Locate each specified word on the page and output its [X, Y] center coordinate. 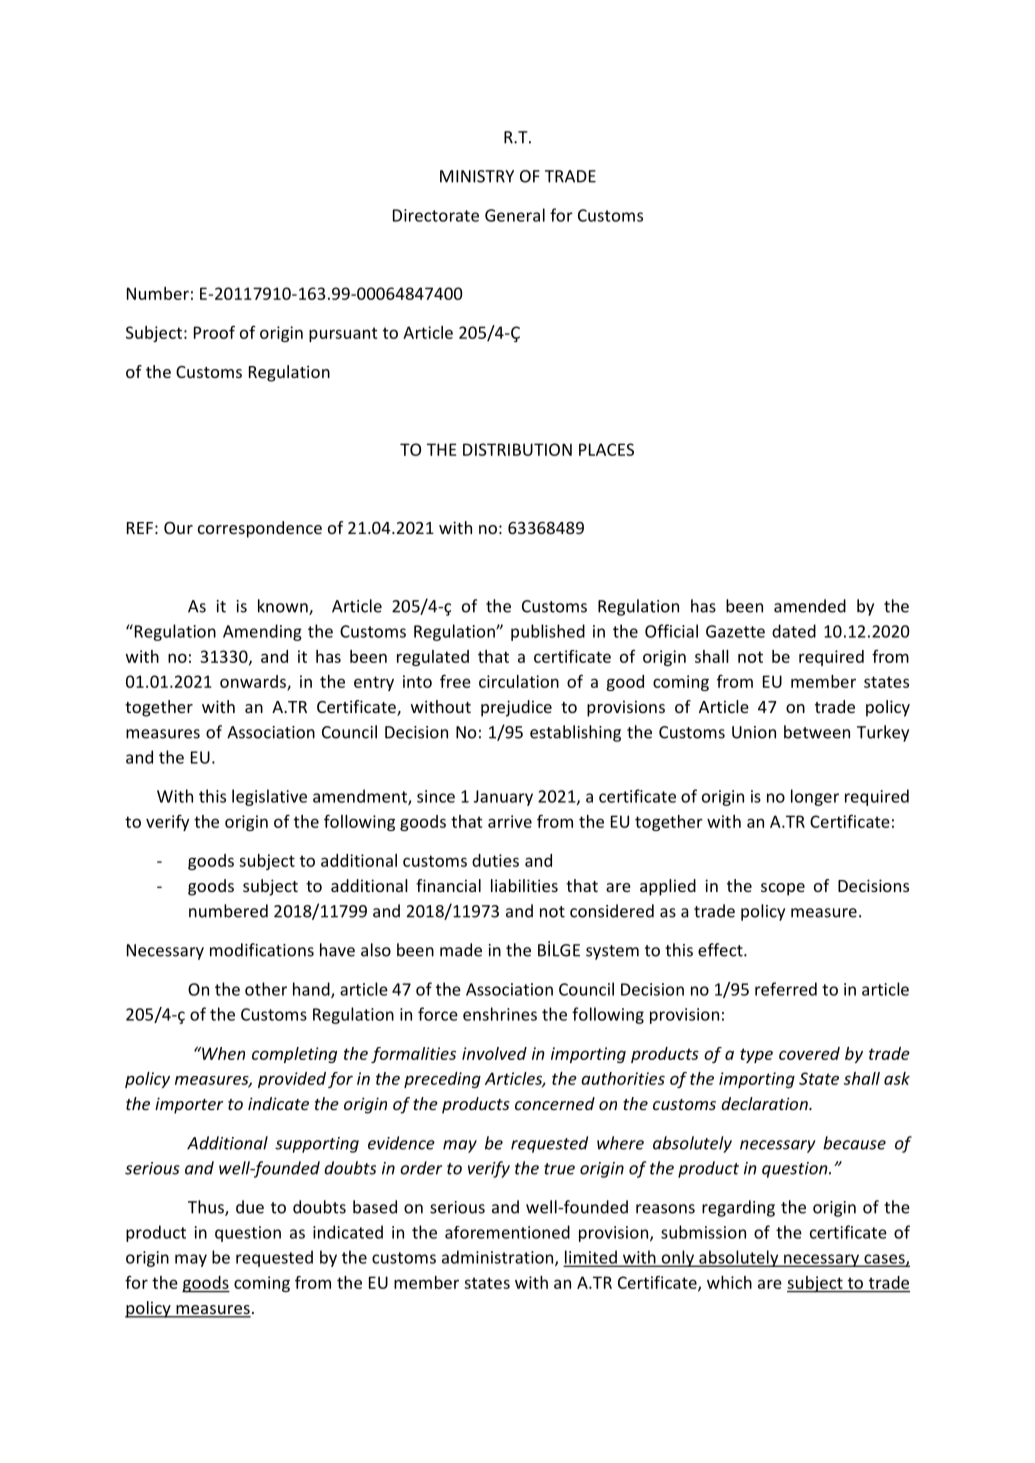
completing [294, 1055]
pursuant [343, 334]
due [250, 1207]
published [548, 632]
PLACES [606, 449]
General [515, 215]
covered [809, 1053]
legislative [269, 797]
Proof [214, 332]
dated [794, 631]
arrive [510, 821]
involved [494, 1053]
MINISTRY [477, 176]
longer [815, 797]
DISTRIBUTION [517, 449]
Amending [262, 632]
